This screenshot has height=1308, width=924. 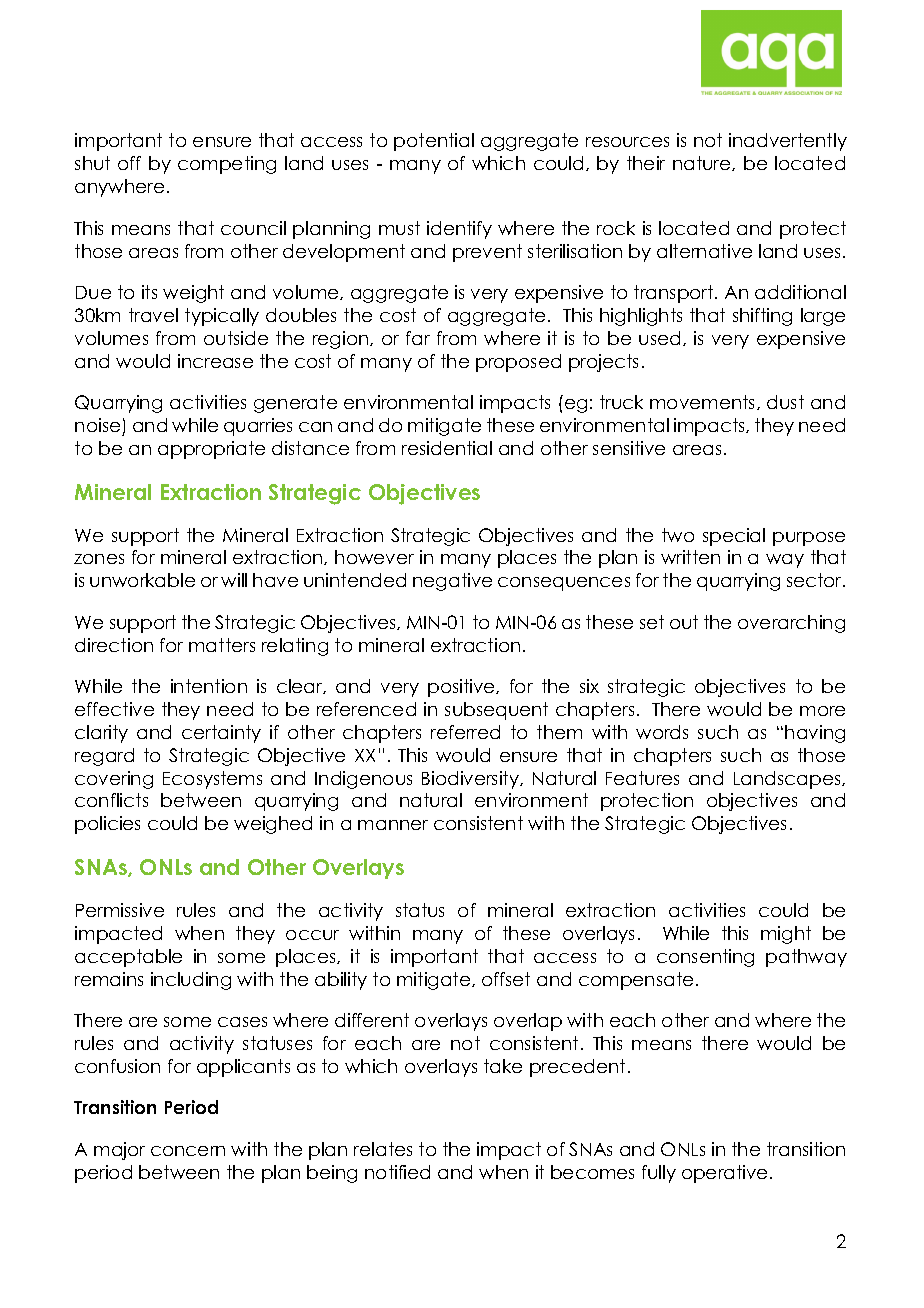 What do you see at coordinates (703, 163) in the screenshot?
I see `nature` at bounding box center [703, 163].
